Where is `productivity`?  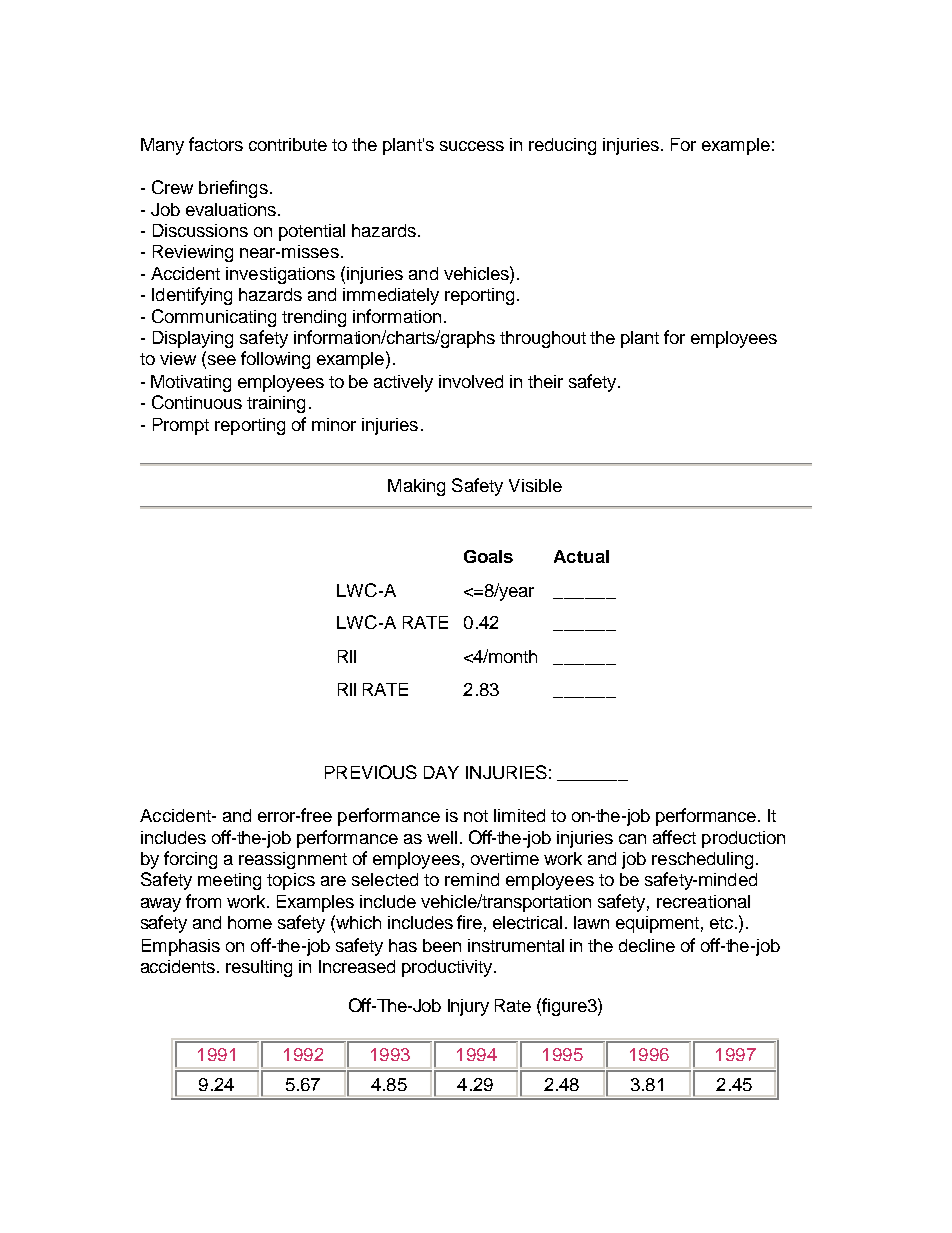 productivity is located at coordinates (448, 968).
